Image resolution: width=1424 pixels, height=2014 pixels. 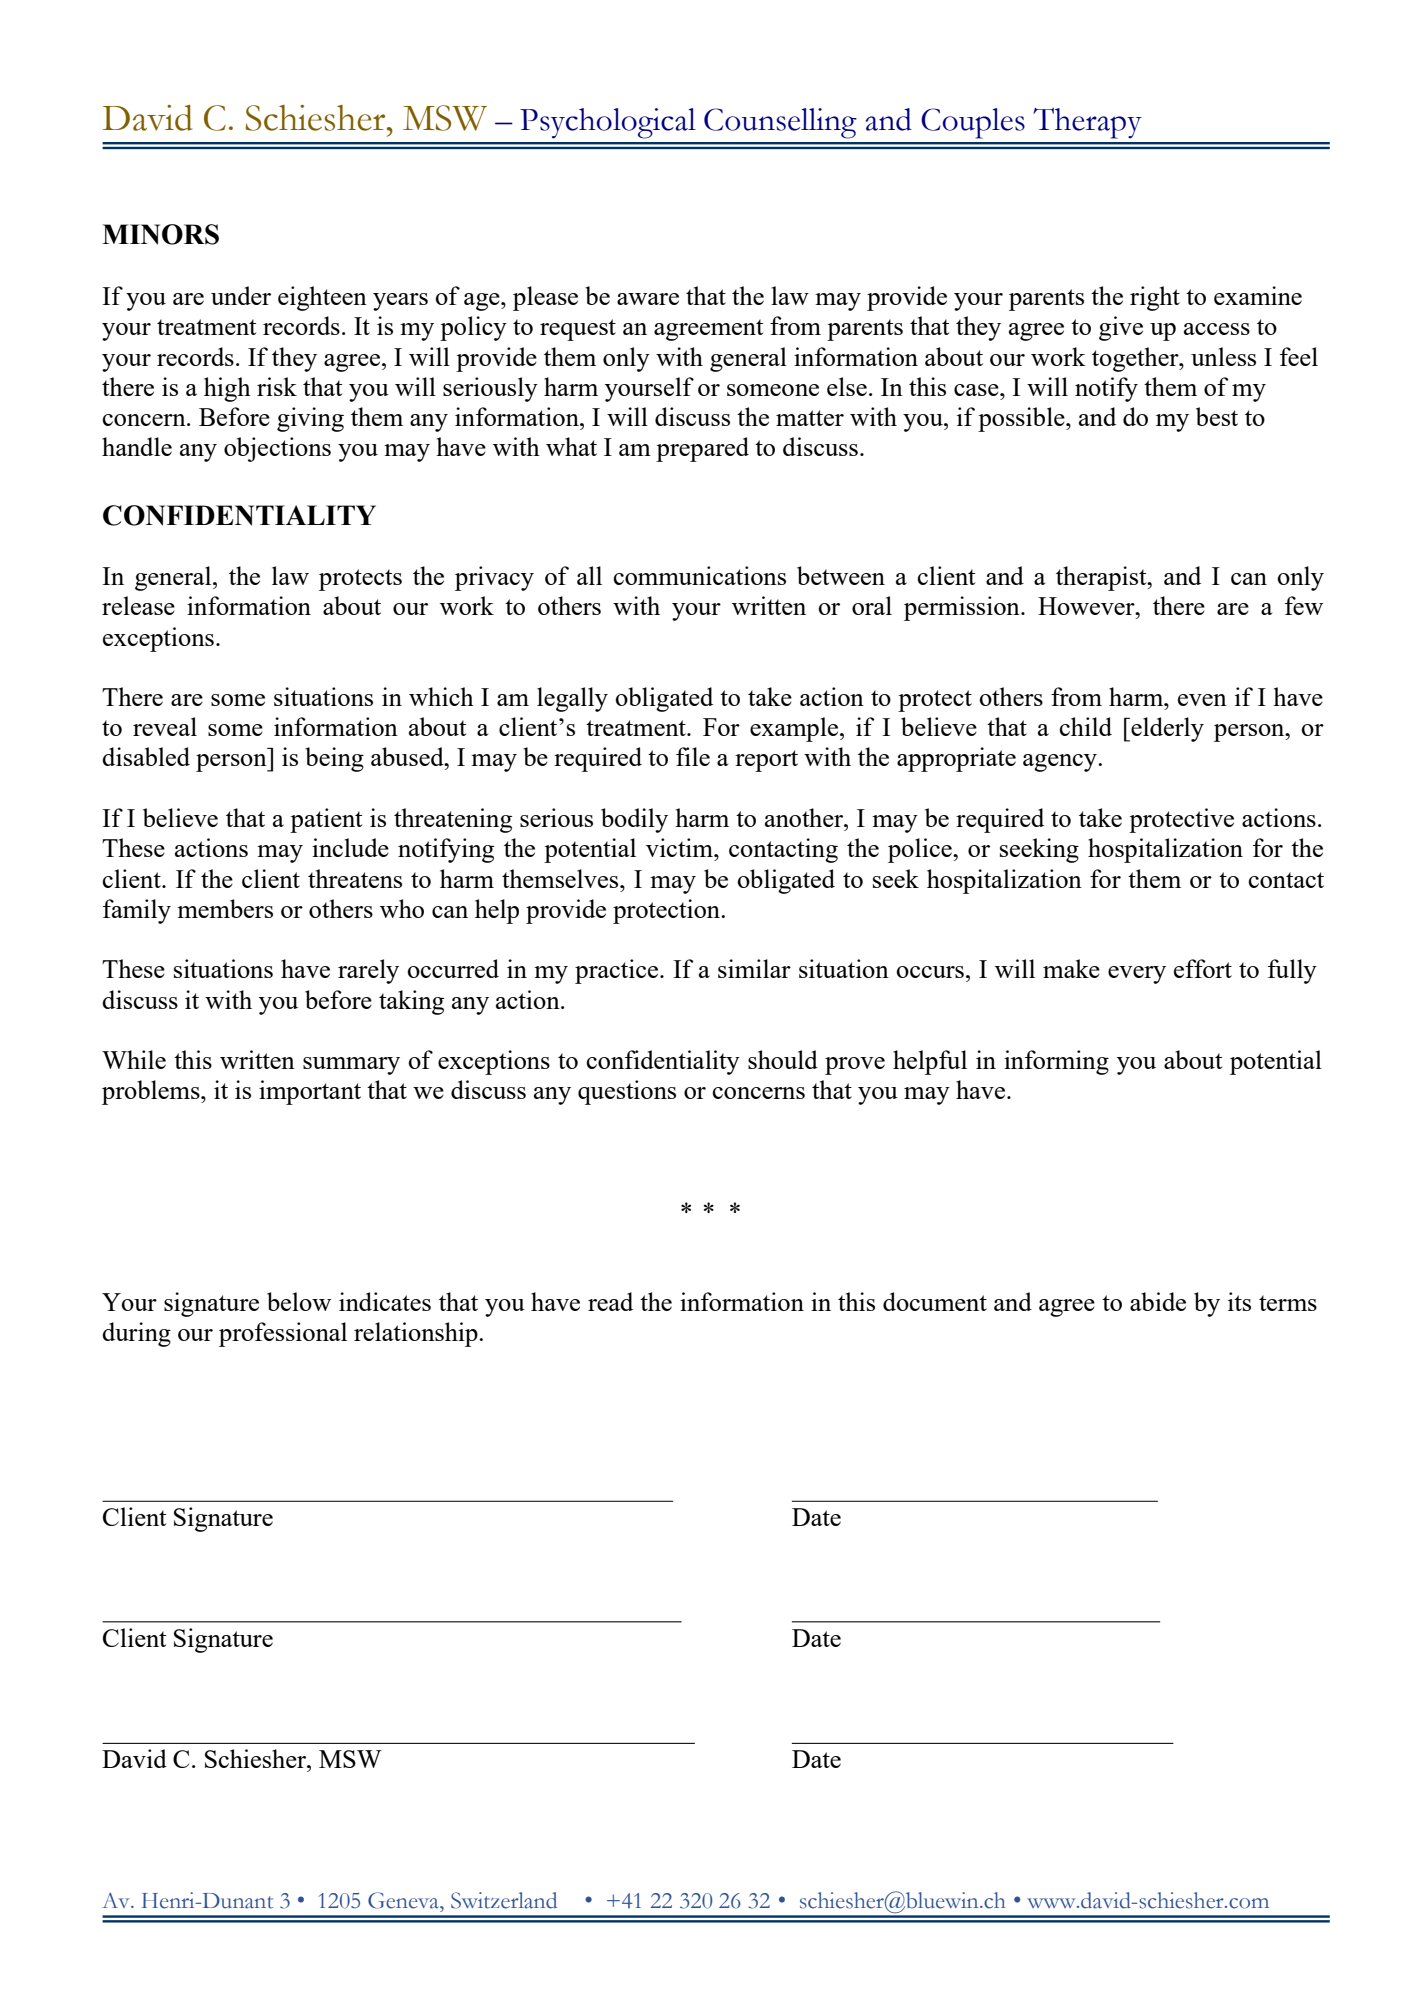 What do you see at coordinates (1087, 123) in the page?
I see `Therapy` at bounding box center [1087, 123].
